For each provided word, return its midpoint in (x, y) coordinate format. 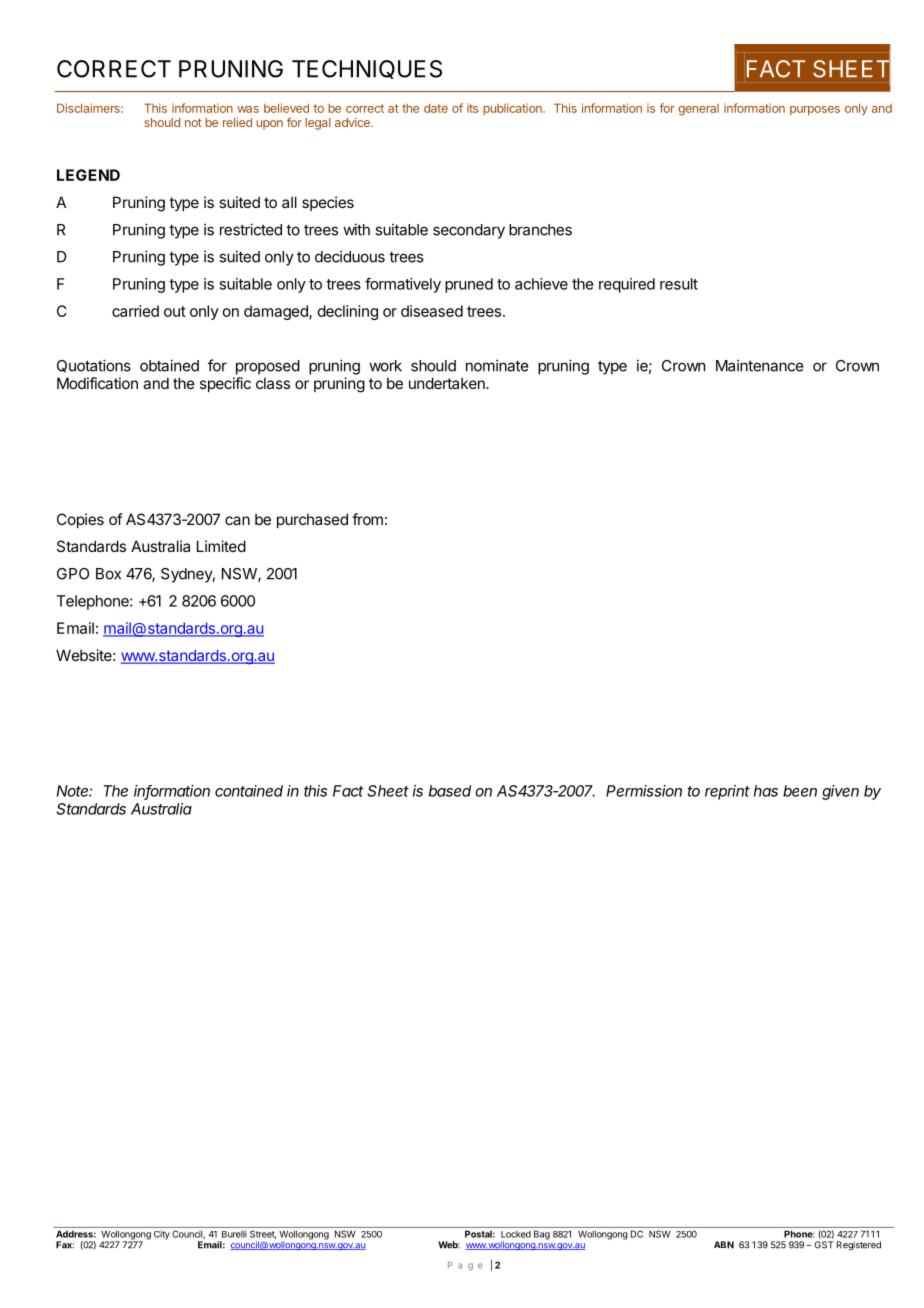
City (162, 1235)
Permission (644, 791)
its (472, 108)
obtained (169, 365)
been (800, 791)
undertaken (448, 383)
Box (108, 574)
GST (824, 1245)
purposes (815, 111)
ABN (724, 1245)
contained (249, 791)
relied (237, 122)
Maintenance (759, 365)
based (450, 791)
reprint (727, 792)
